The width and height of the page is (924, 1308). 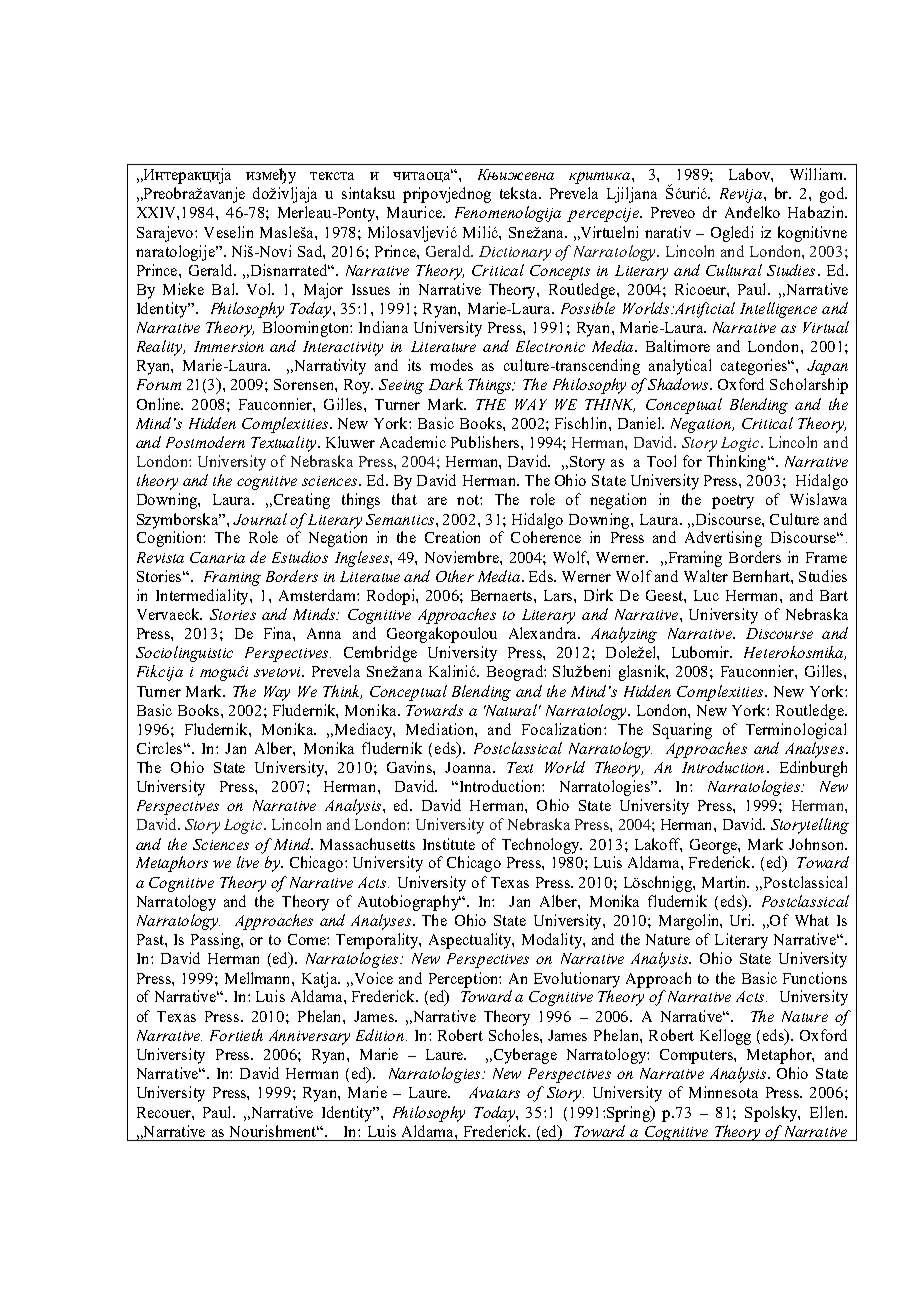 What do you see at coordinates (723, 1092) in the page?
I see `Minnesota` at bounding box center [723, 1092].
